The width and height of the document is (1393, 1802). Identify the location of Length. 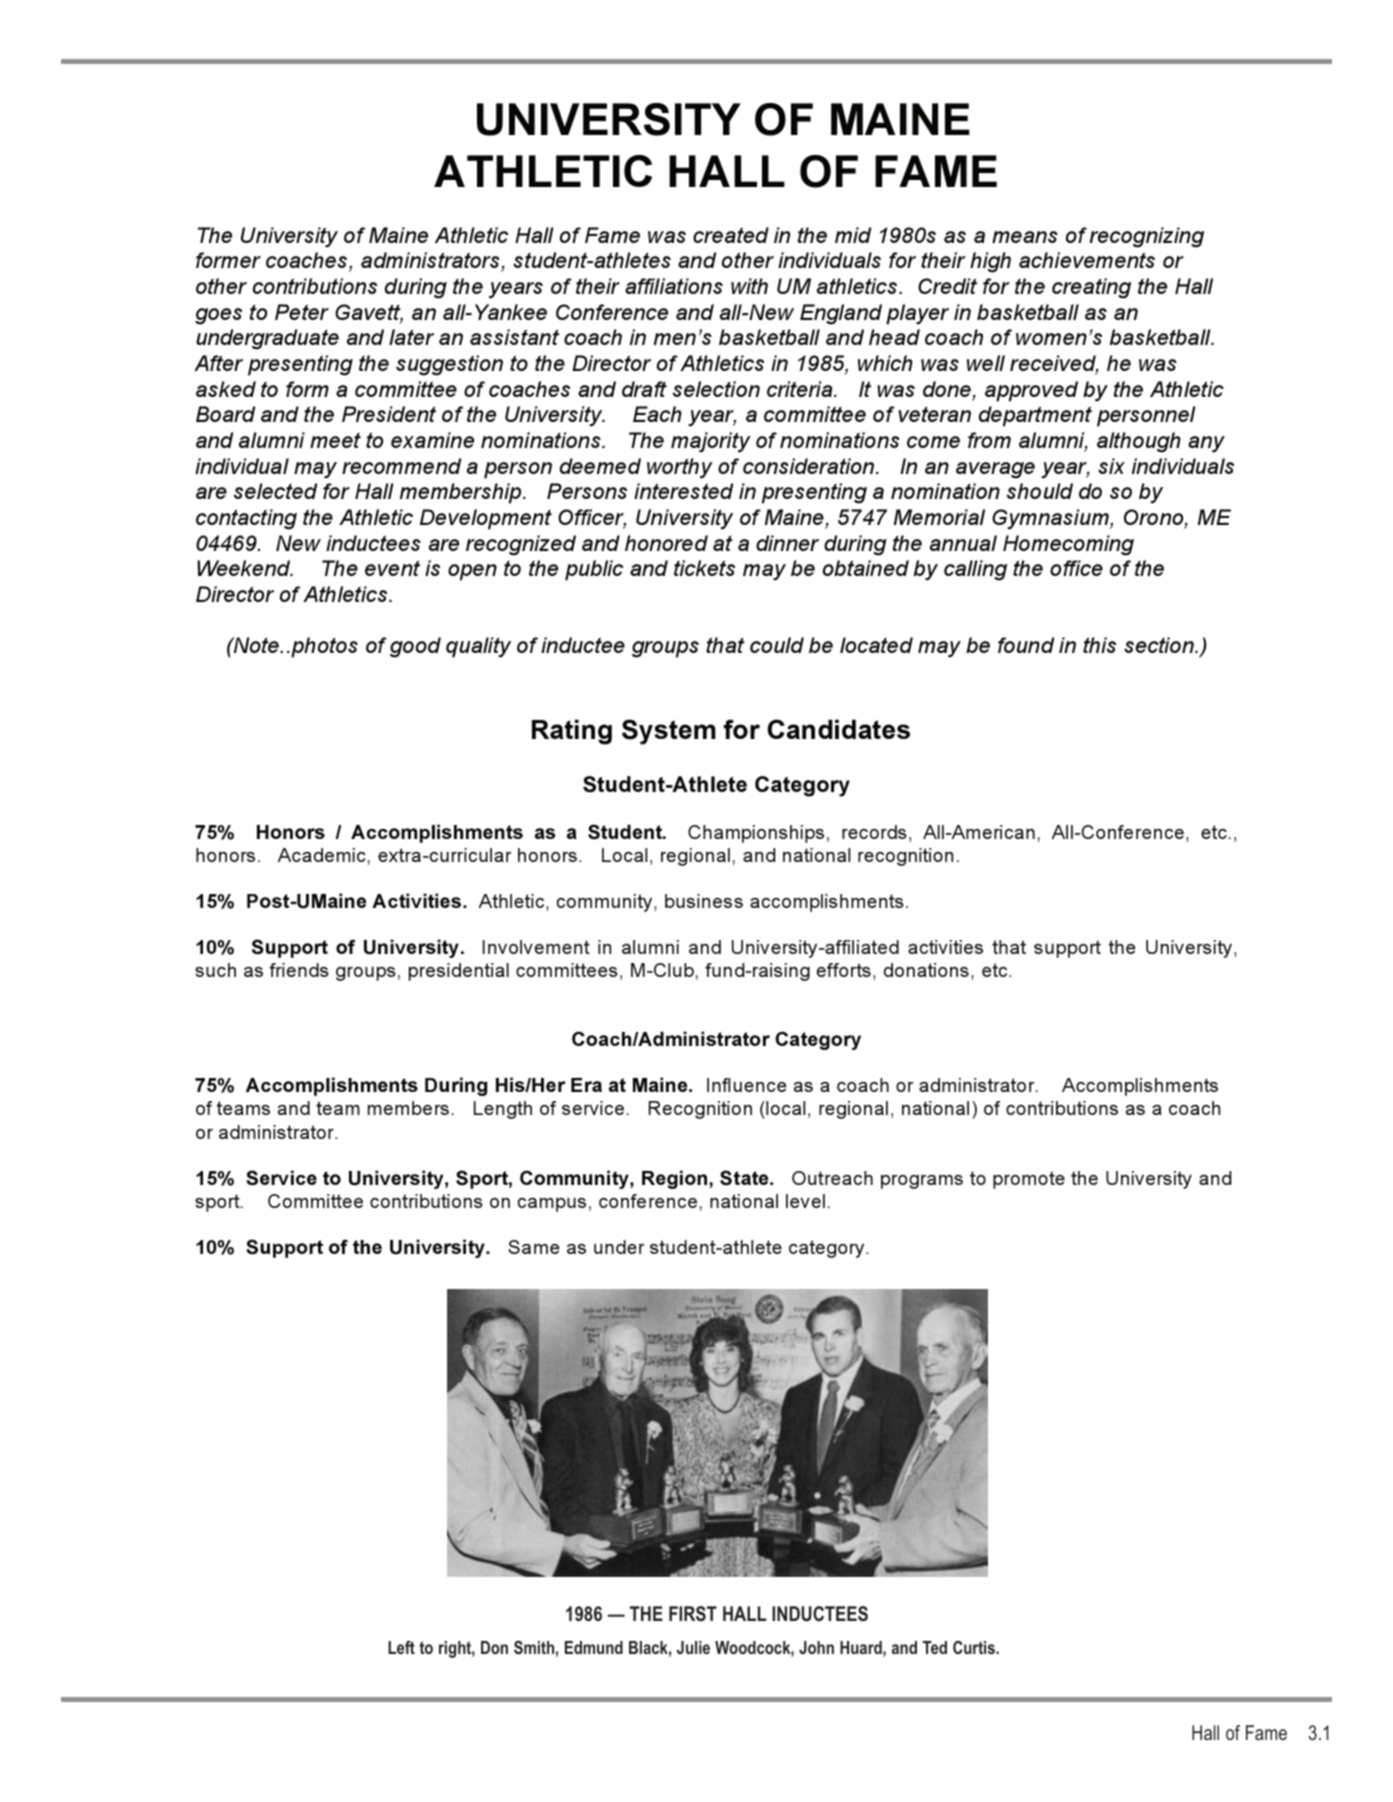
(503, 1110).
